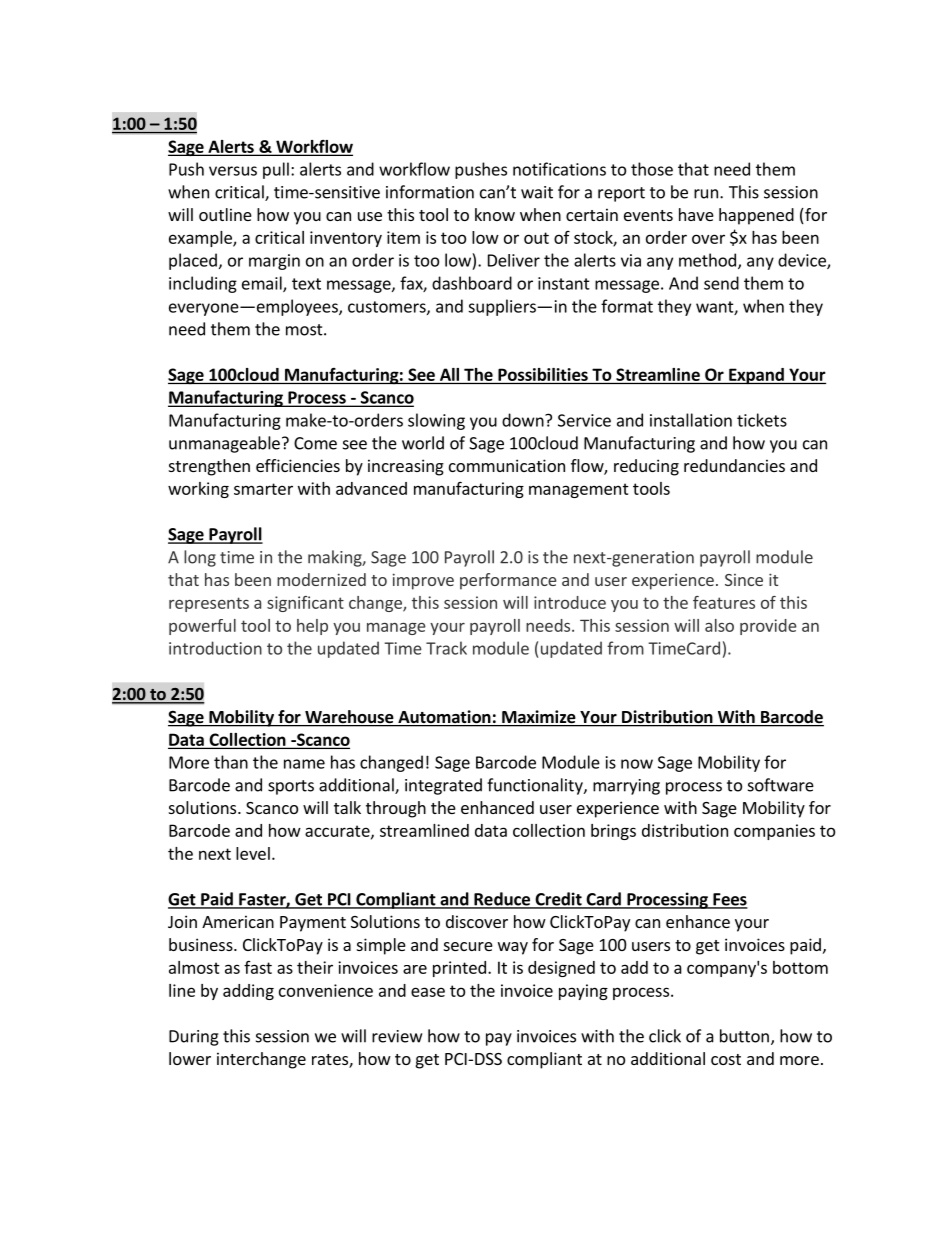 Image resolution: width=952 pixels, height=1233 pixels. I want to click on companies, so click(774, 832).
